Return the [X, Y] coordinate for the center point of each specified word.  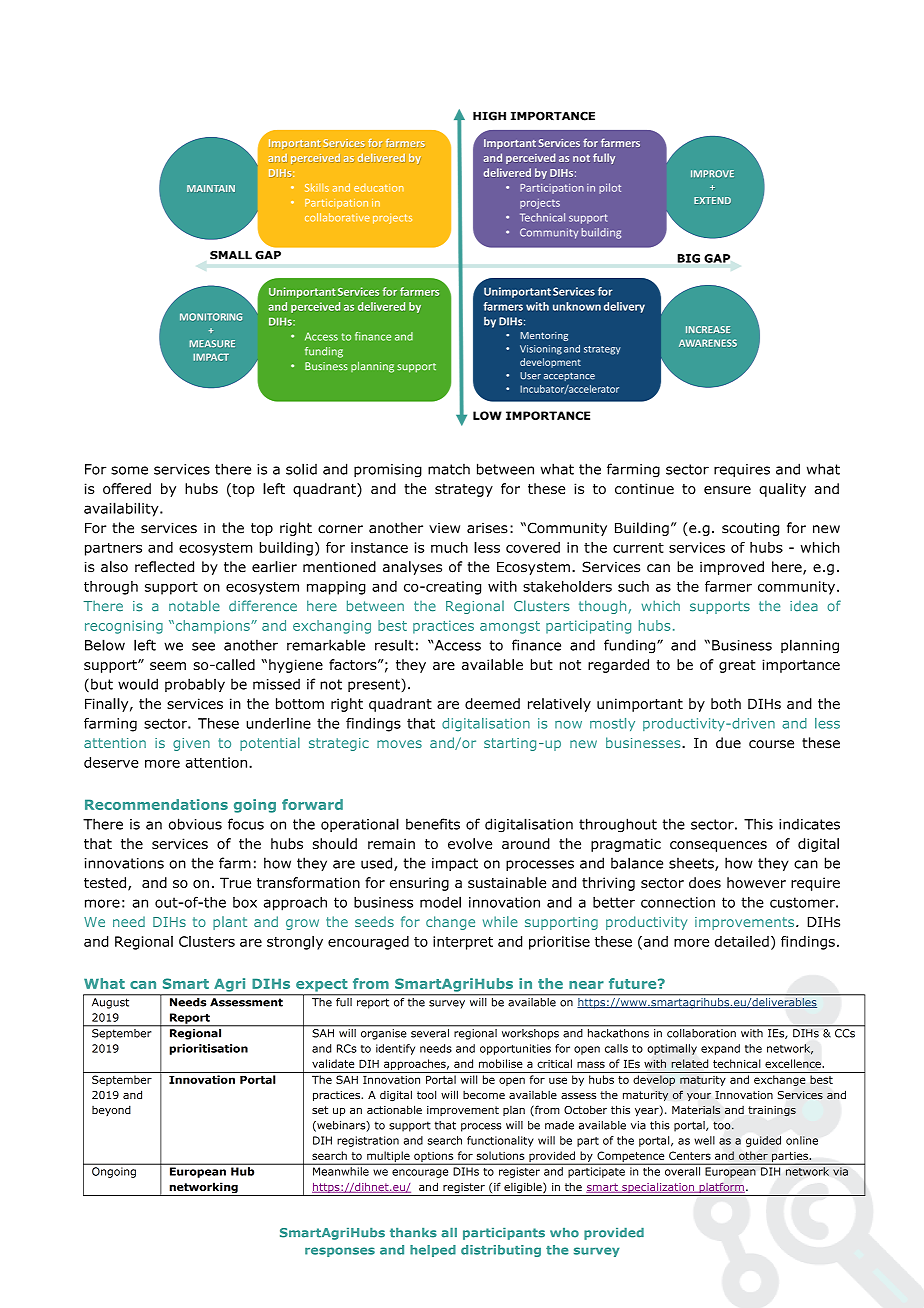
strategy [464, 490]
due [728, 743]
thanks [413, 1233]
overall [682, 1171]
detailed [742, 941]
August [110, 1003]
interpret [463, 943]
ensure [727, 490]
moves [399, 744]
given [191, 744]
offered [127, 488]
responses [340, 1252]
